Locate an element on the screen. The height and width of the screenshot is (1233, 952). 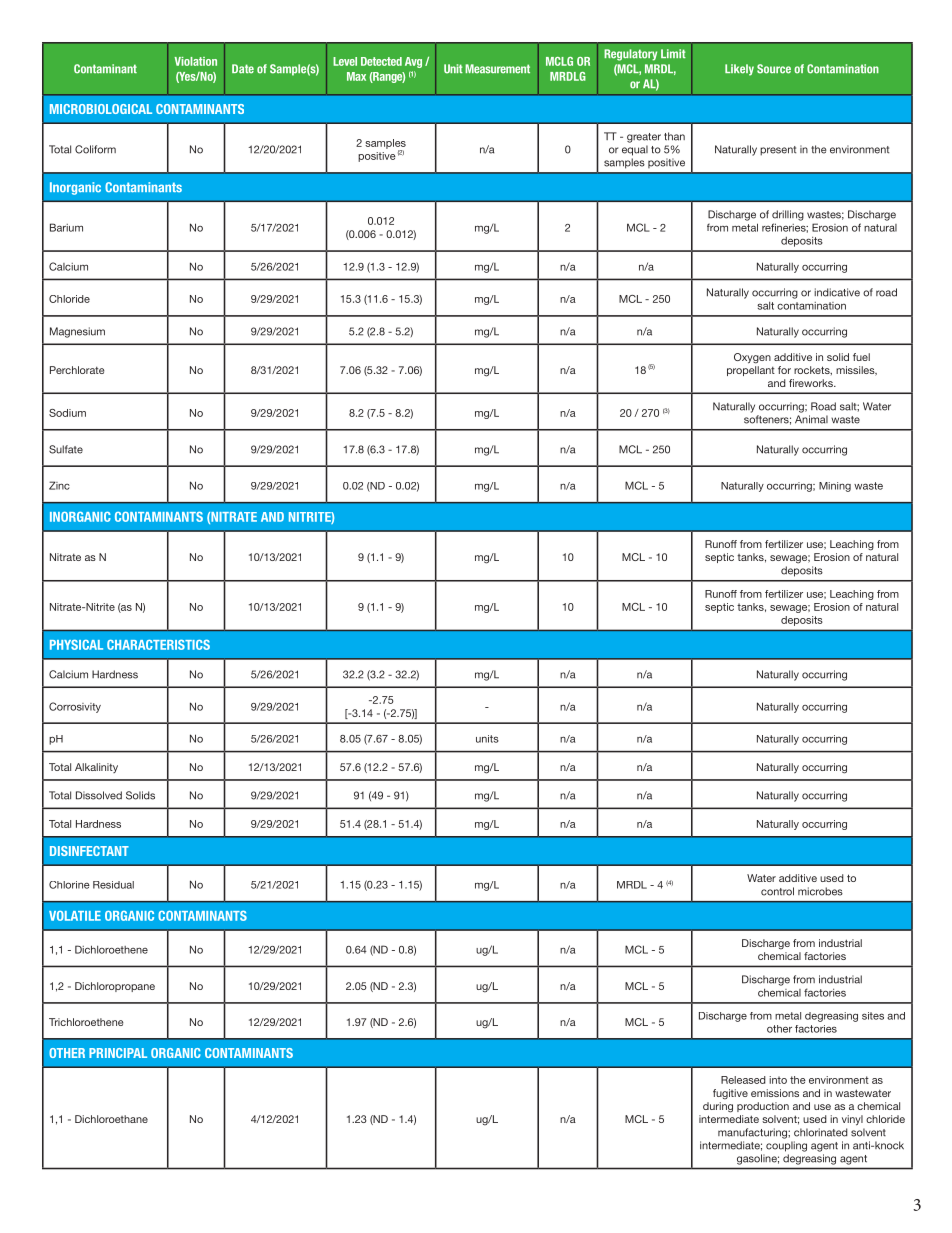
Measurement is located at coordinates (497, 69).
